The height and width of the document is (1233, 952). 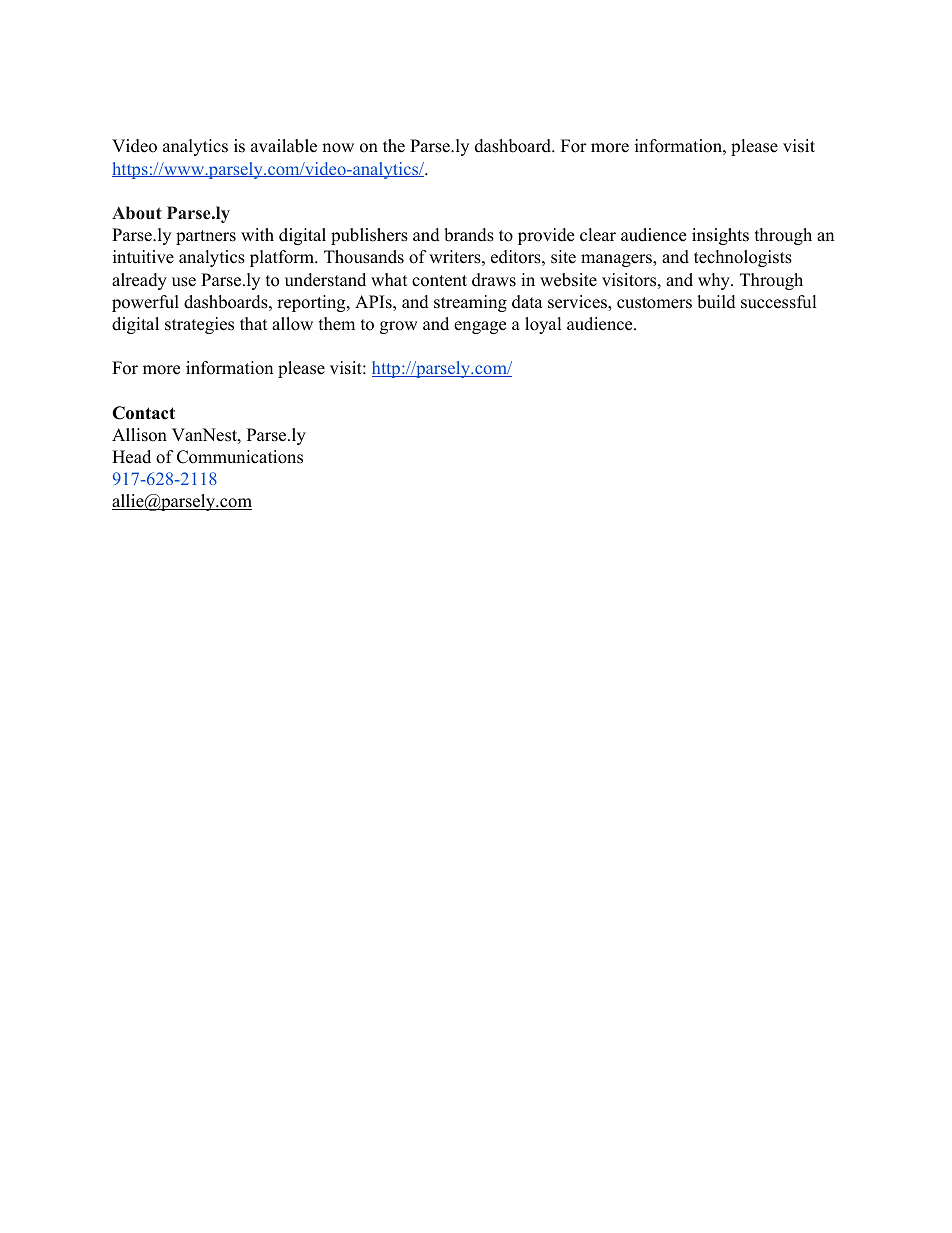 What do you see at coordinates (598, 235) in the document?
I see `clear` at bounding box center [598, 235].
